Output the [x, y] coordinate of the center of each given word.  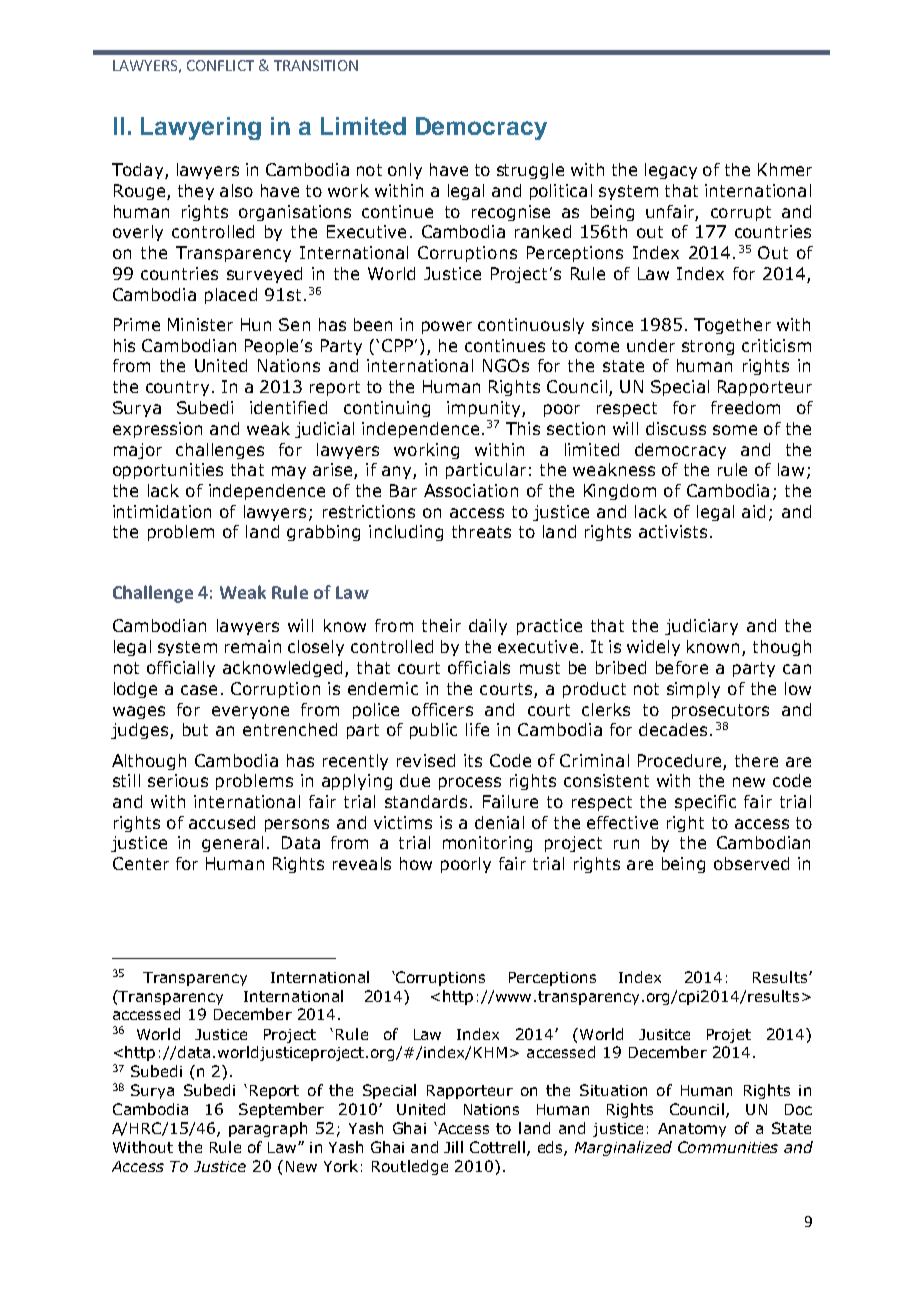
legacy [671, 171]
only [405, 171]
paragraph [268, 1129]
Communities [728, 1147]
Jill [453, 1147]
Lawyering [201, 128]
